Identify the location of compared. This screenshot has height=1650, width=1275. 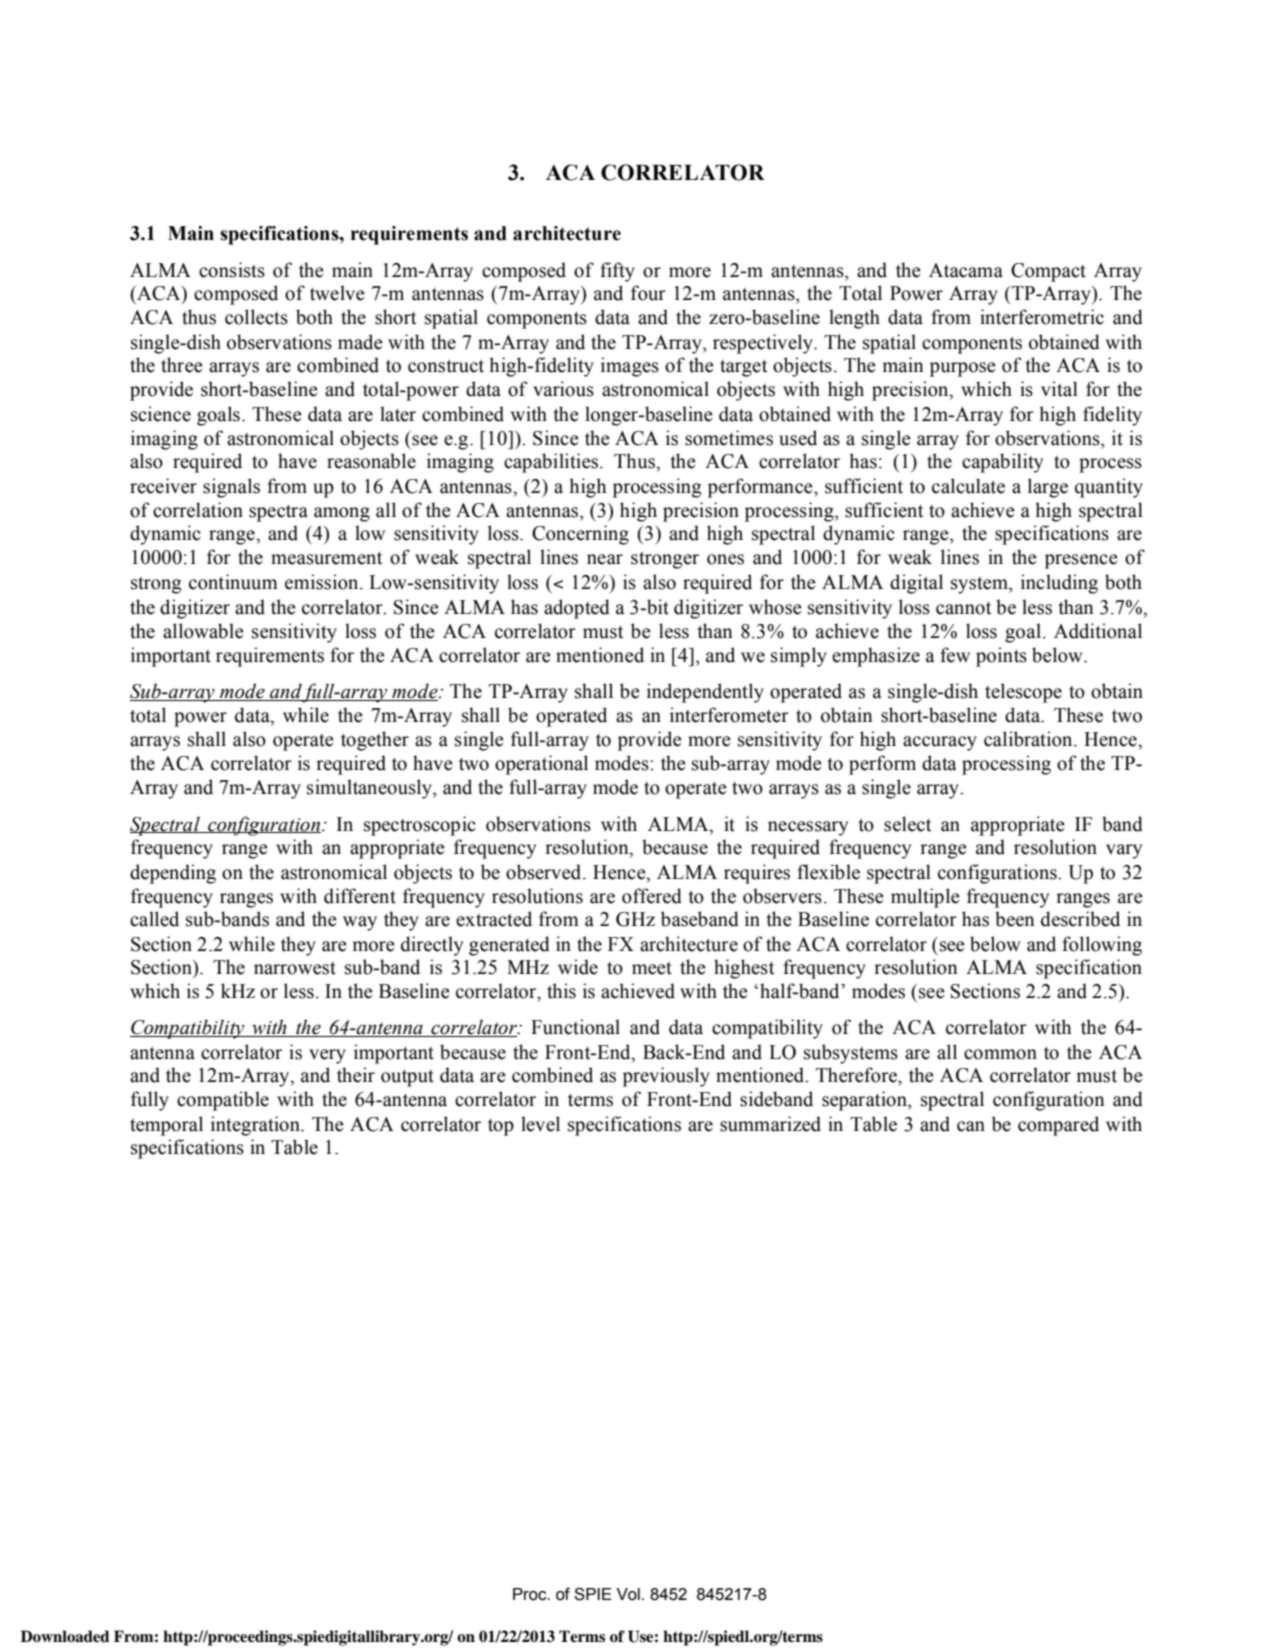
(1058, 1126).
